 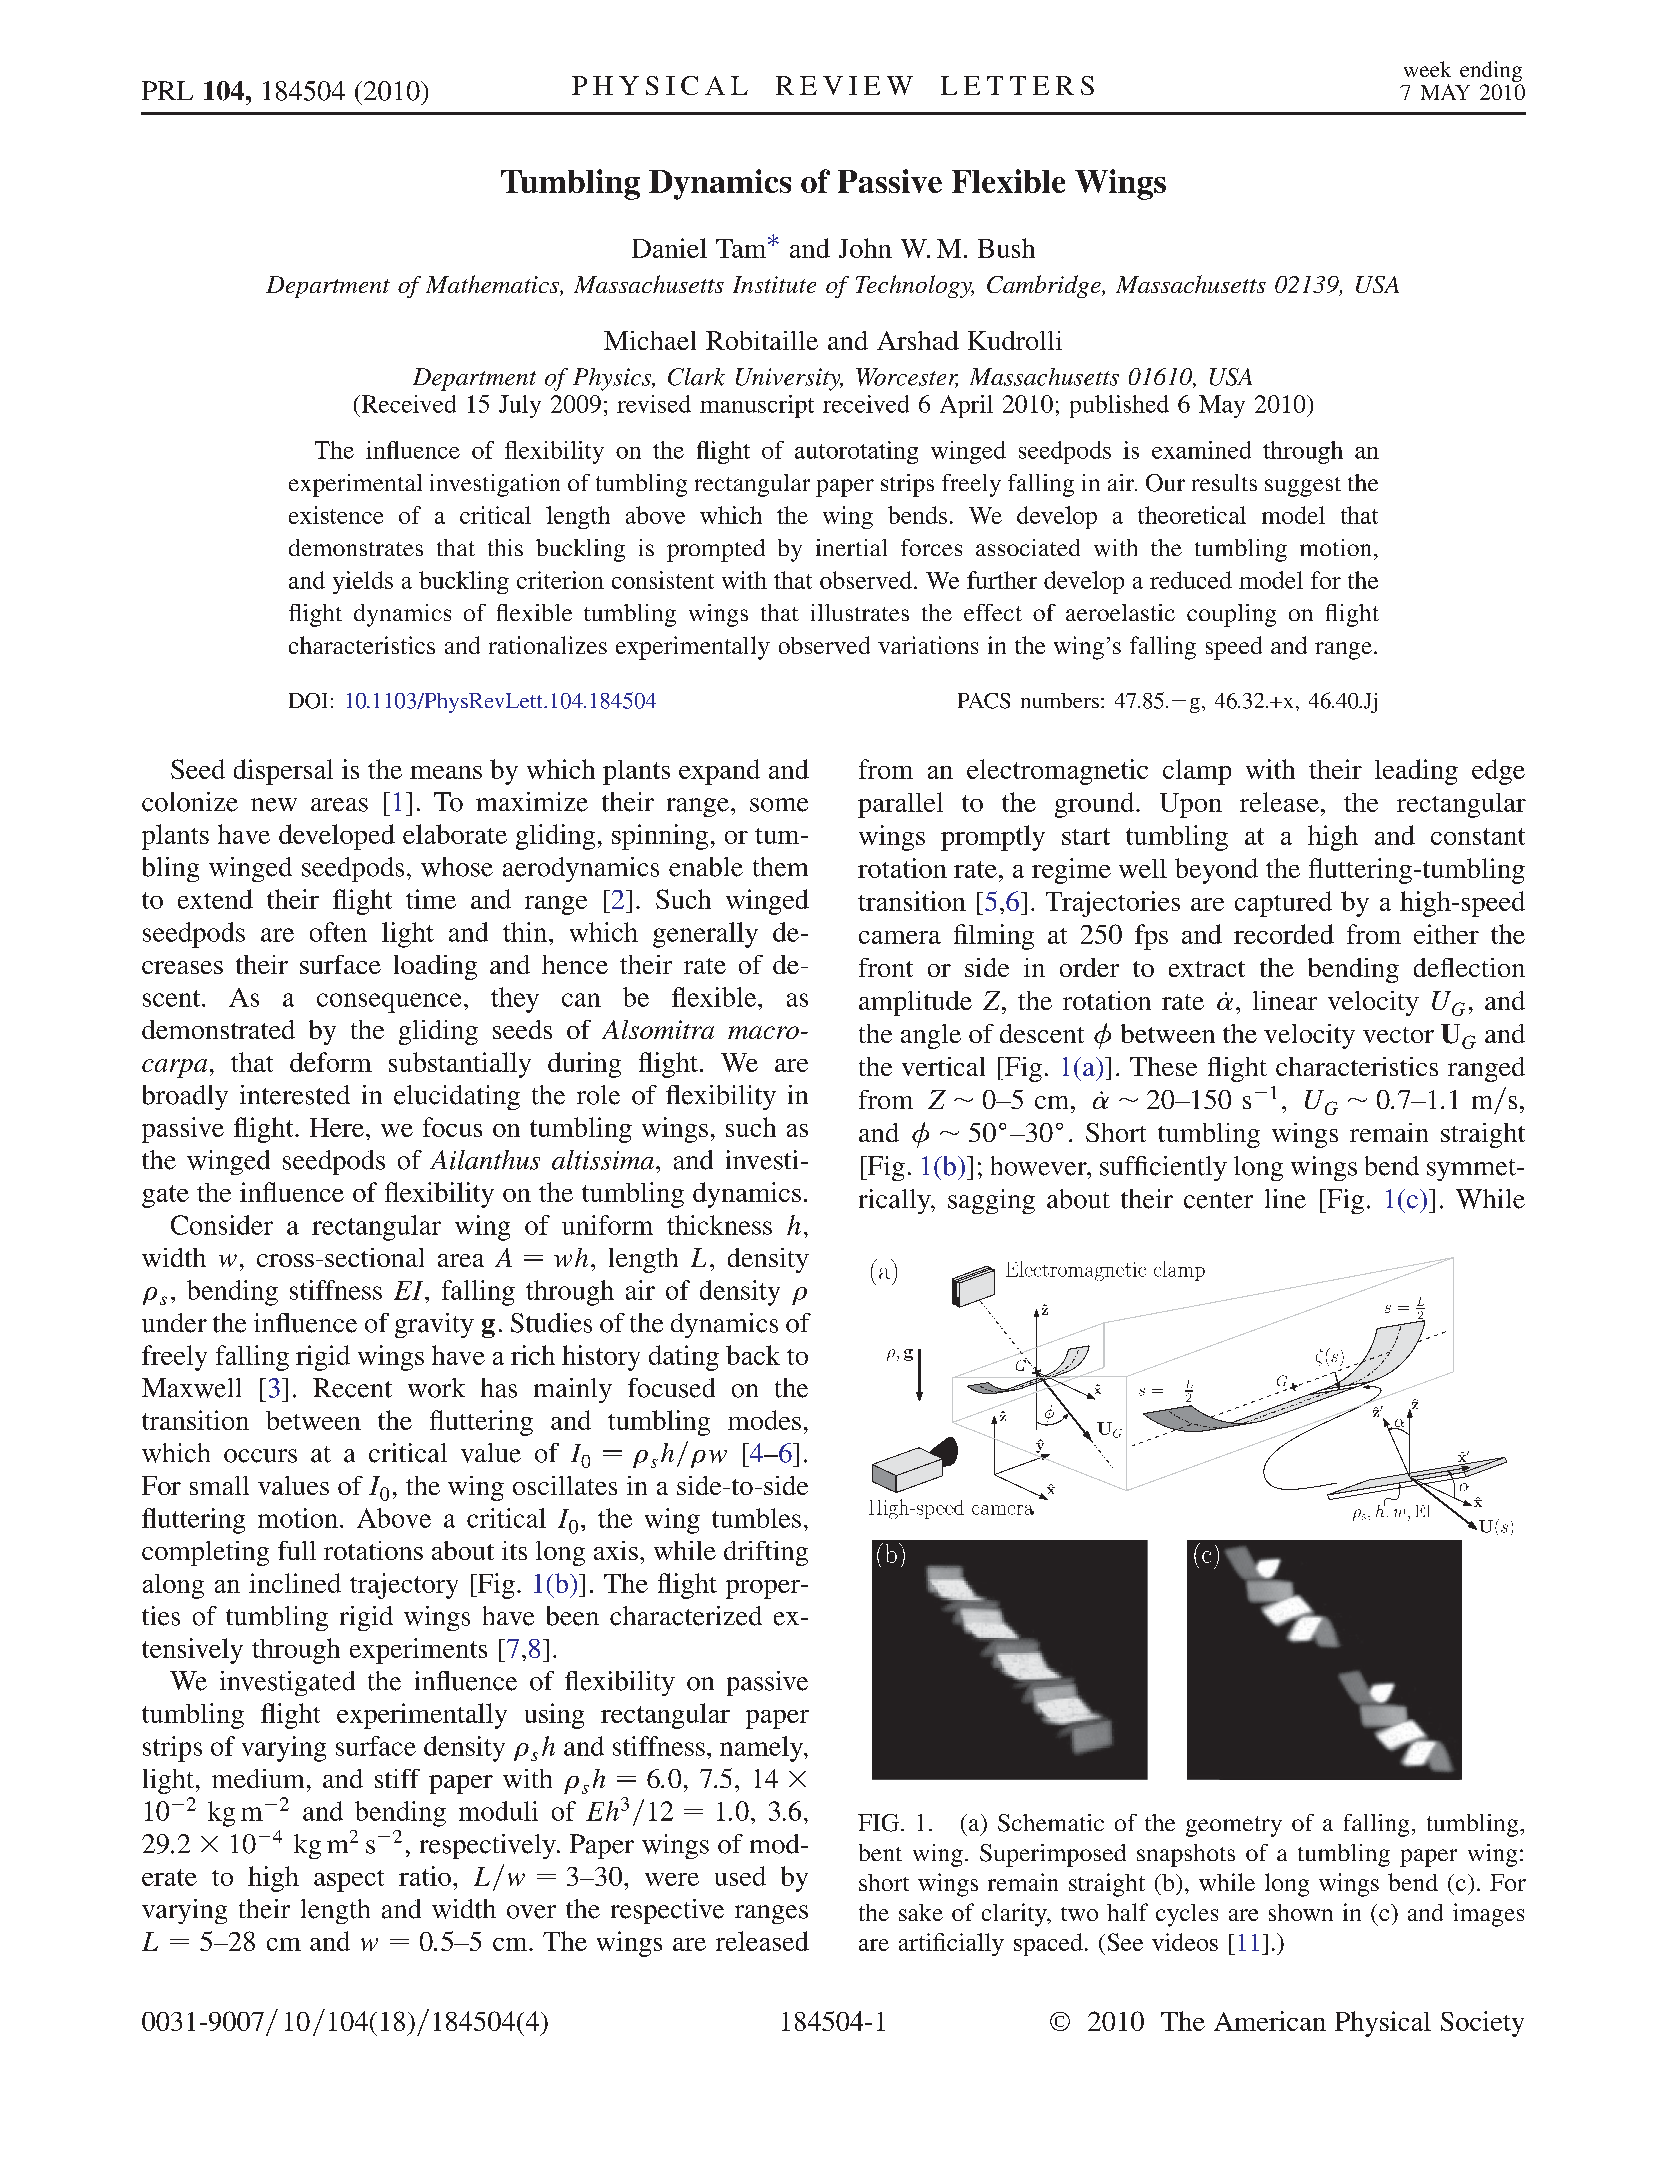 I want to click on leading, so click(x=1416, y=772).
